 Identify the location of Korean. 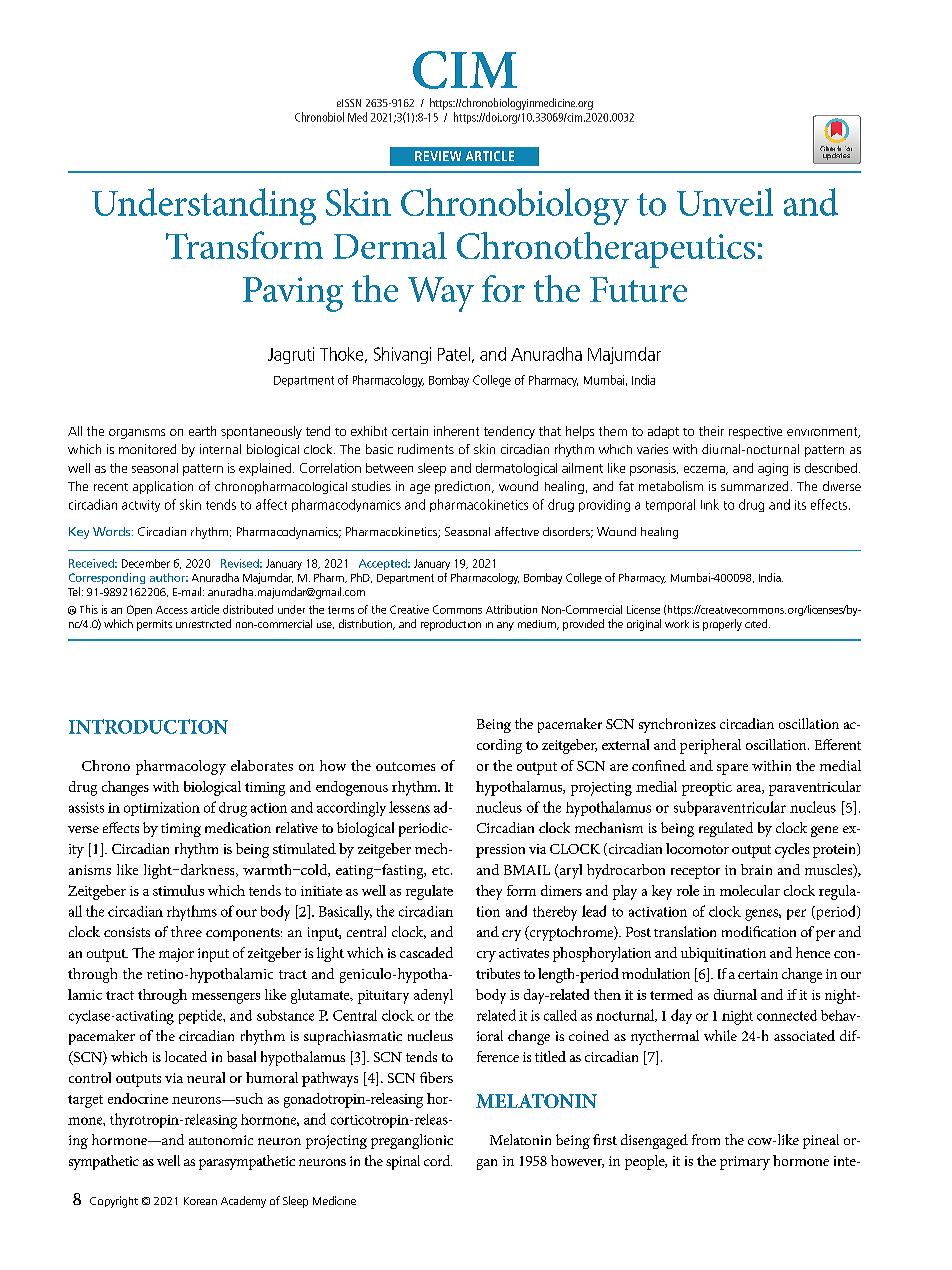
(200, 1201).
